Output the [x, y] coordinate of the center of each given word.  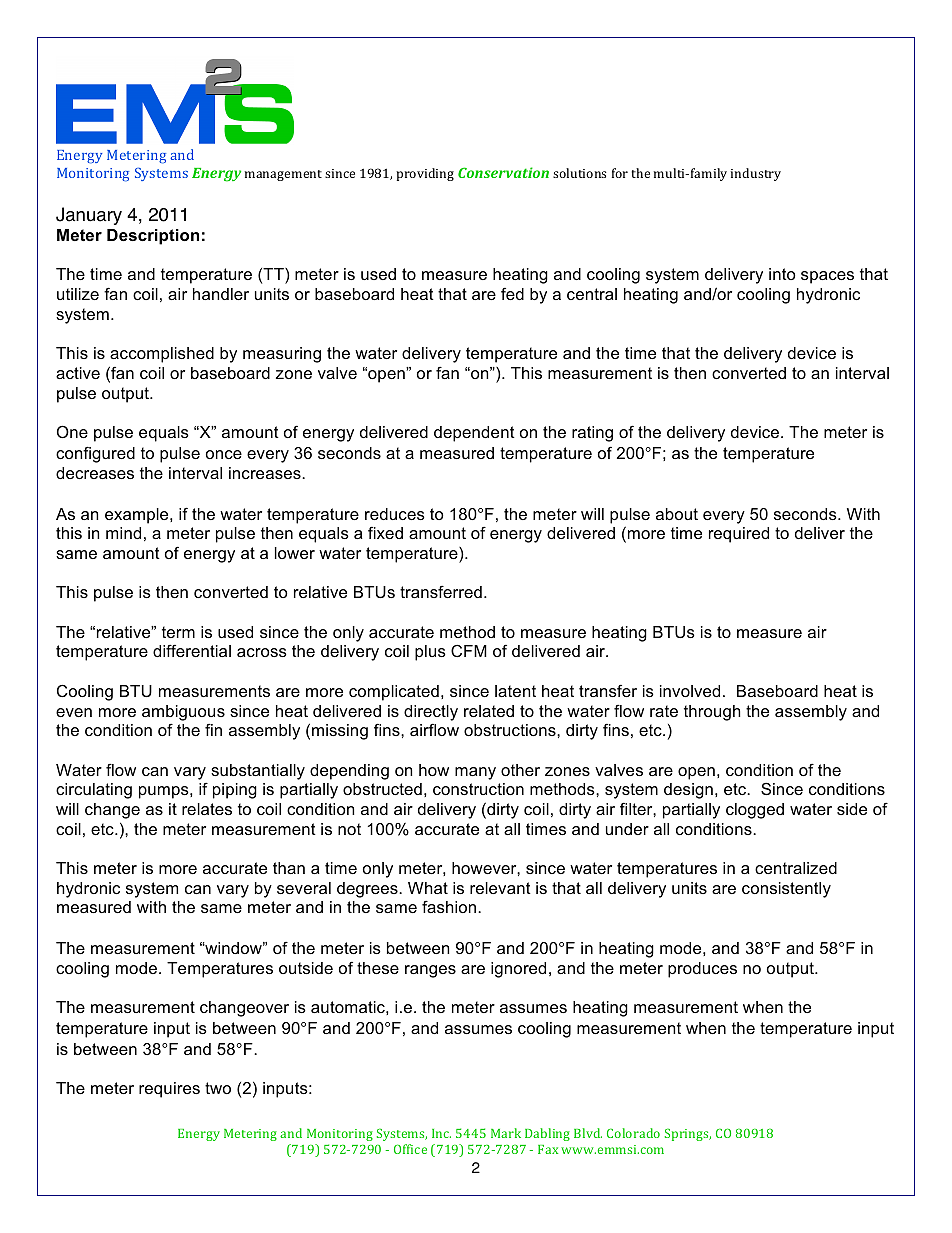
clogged [755, 811]
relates [207, 809]
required [739, 535]
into [782, 274]
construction [478, 789]
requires [169, 1090]
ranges [430, 971]
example [138, 516]
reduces [395, 514]
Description [153, 237]
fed [512, 293]
